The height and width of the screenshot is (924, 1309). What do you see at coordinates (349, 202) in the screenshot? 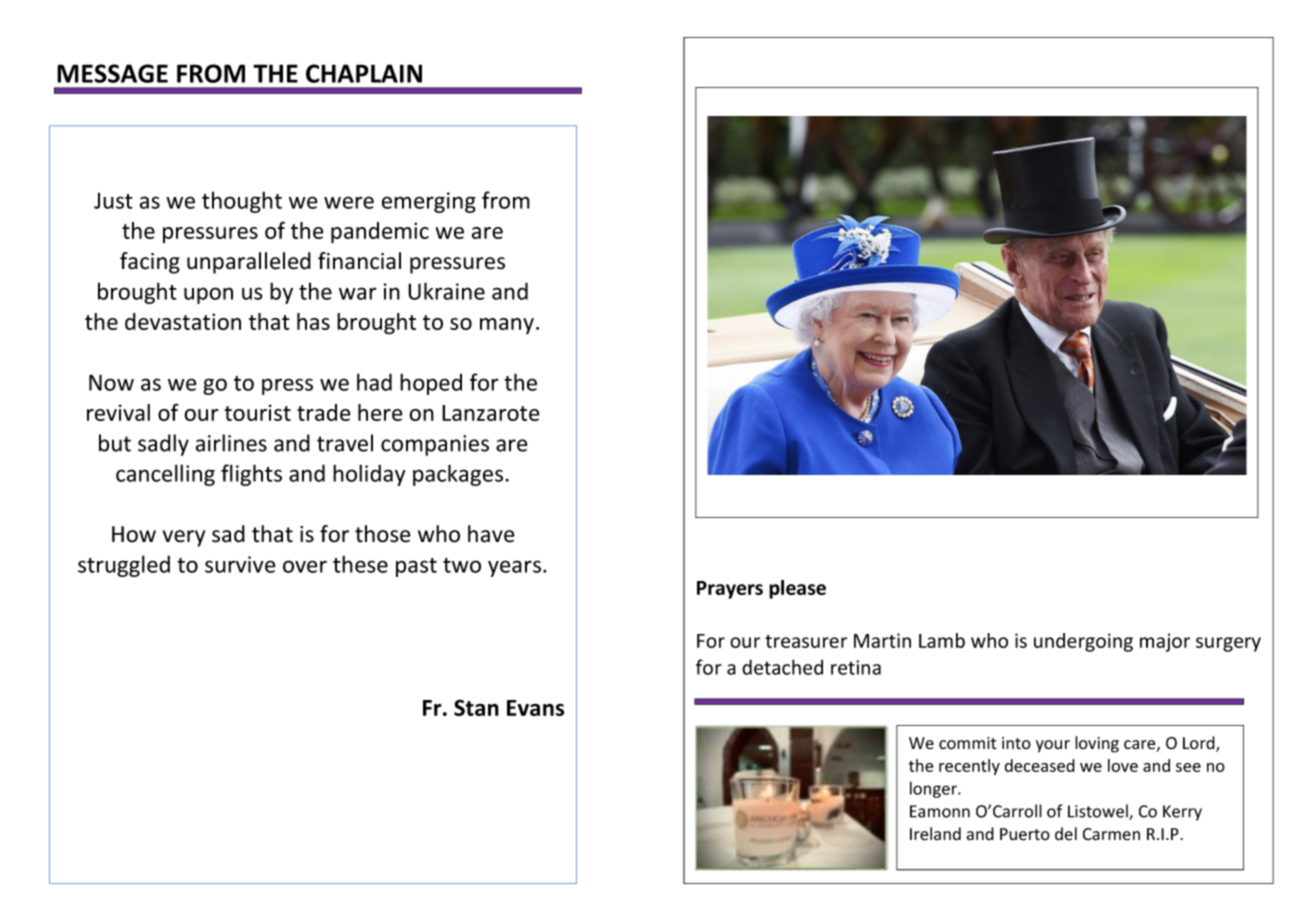
I see `were` at bounding box center [349, 202].
